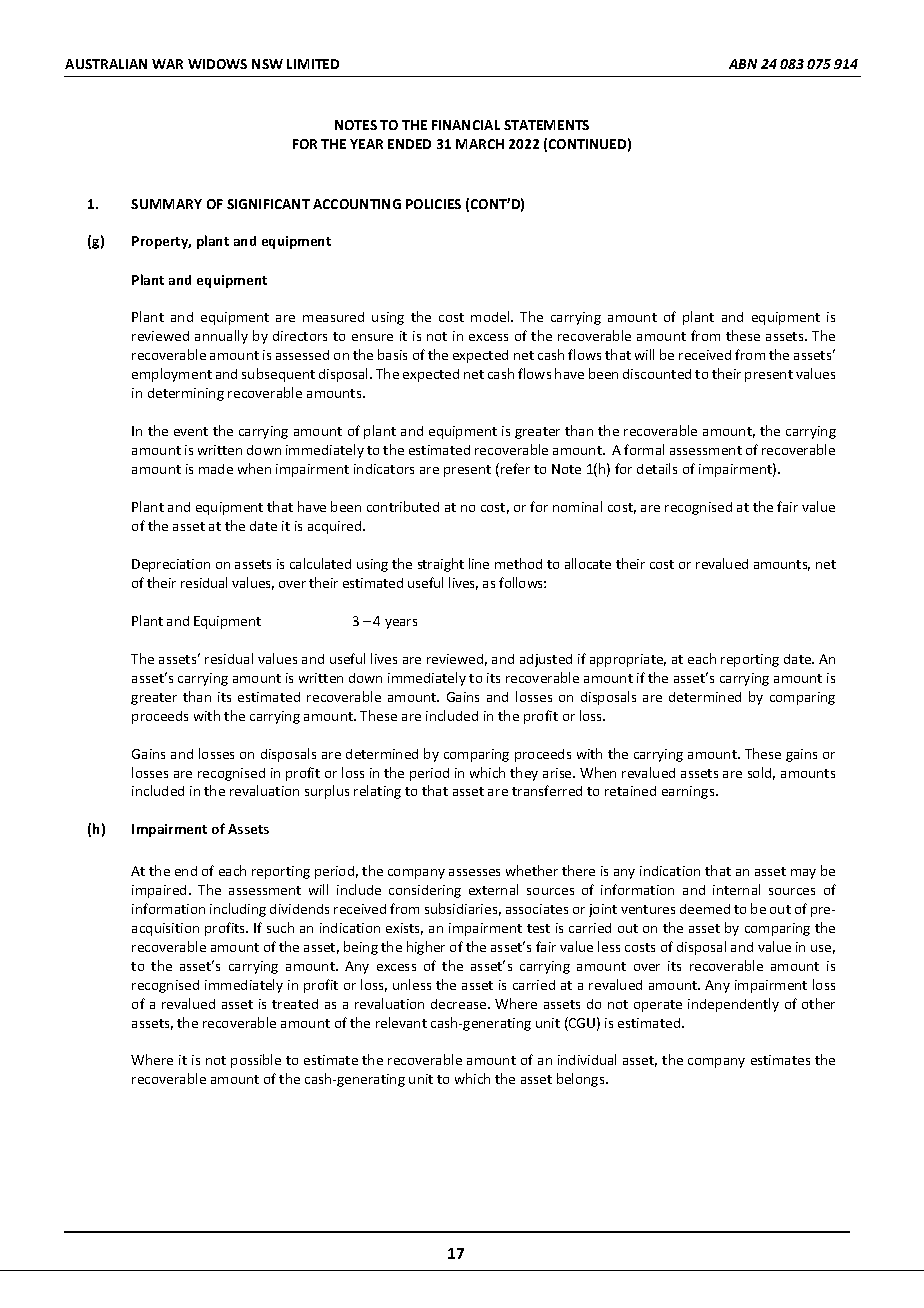 The height and width of the page is (1308, 924). Describe the element at coordinates (588, 563) in the page. I see `allocate` at that location.
